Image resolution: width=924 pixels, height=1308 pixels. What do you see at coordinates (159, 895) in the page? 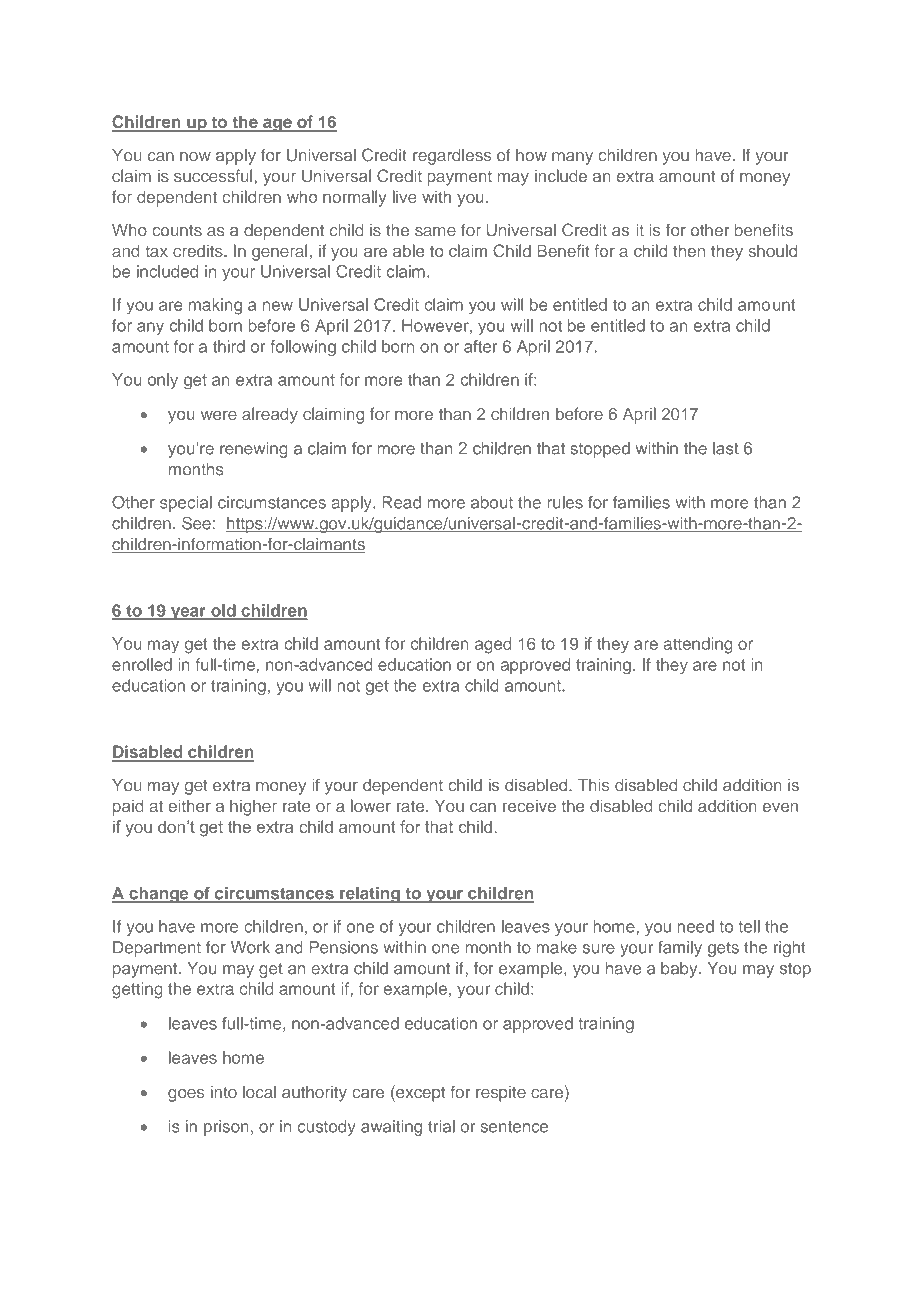
I see `change` at bounding box center [159, 895].
